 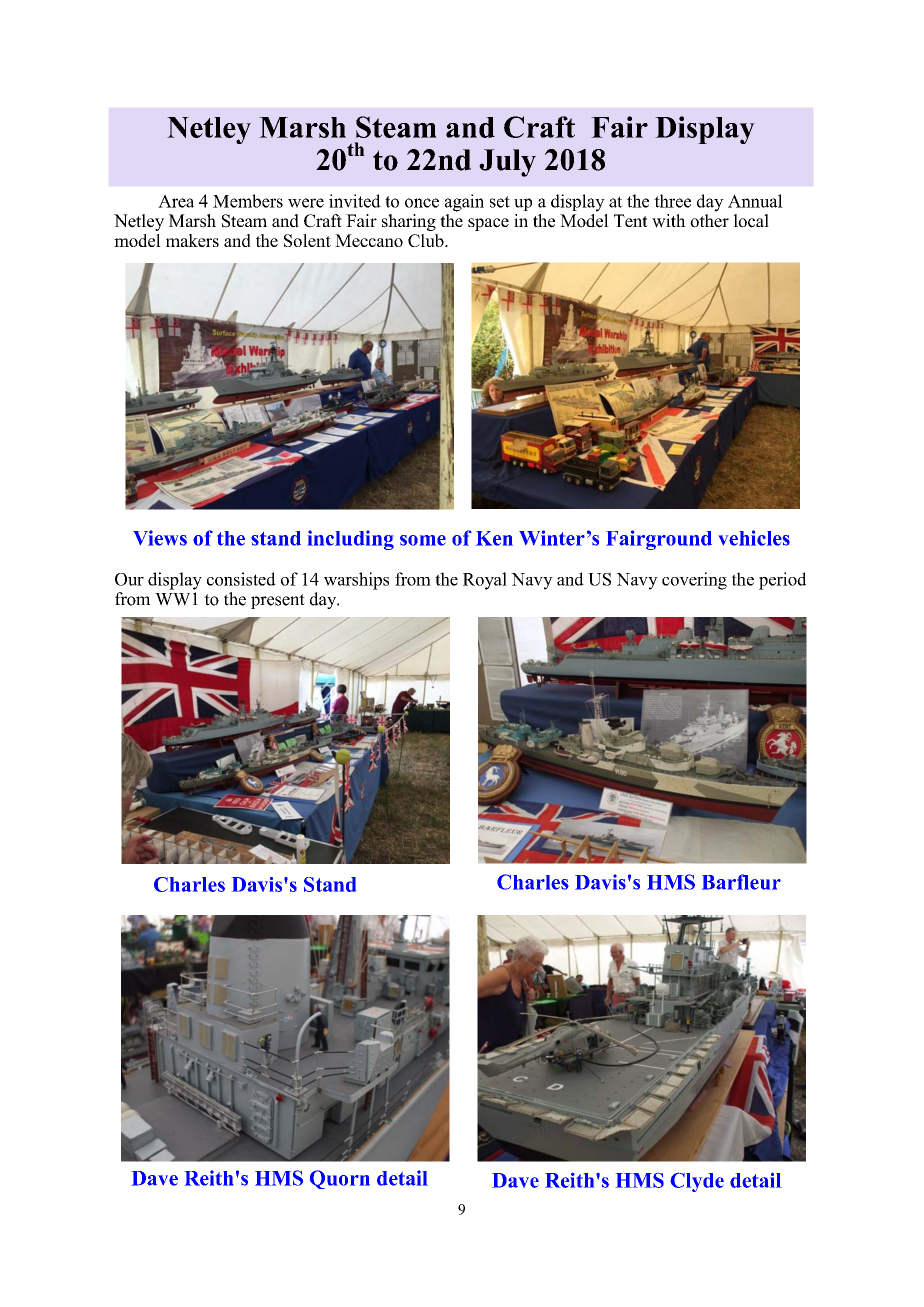 What do you see at coordinates (754, 538) in the image?
I see `vehicles` at bounding box center [754, 538].
